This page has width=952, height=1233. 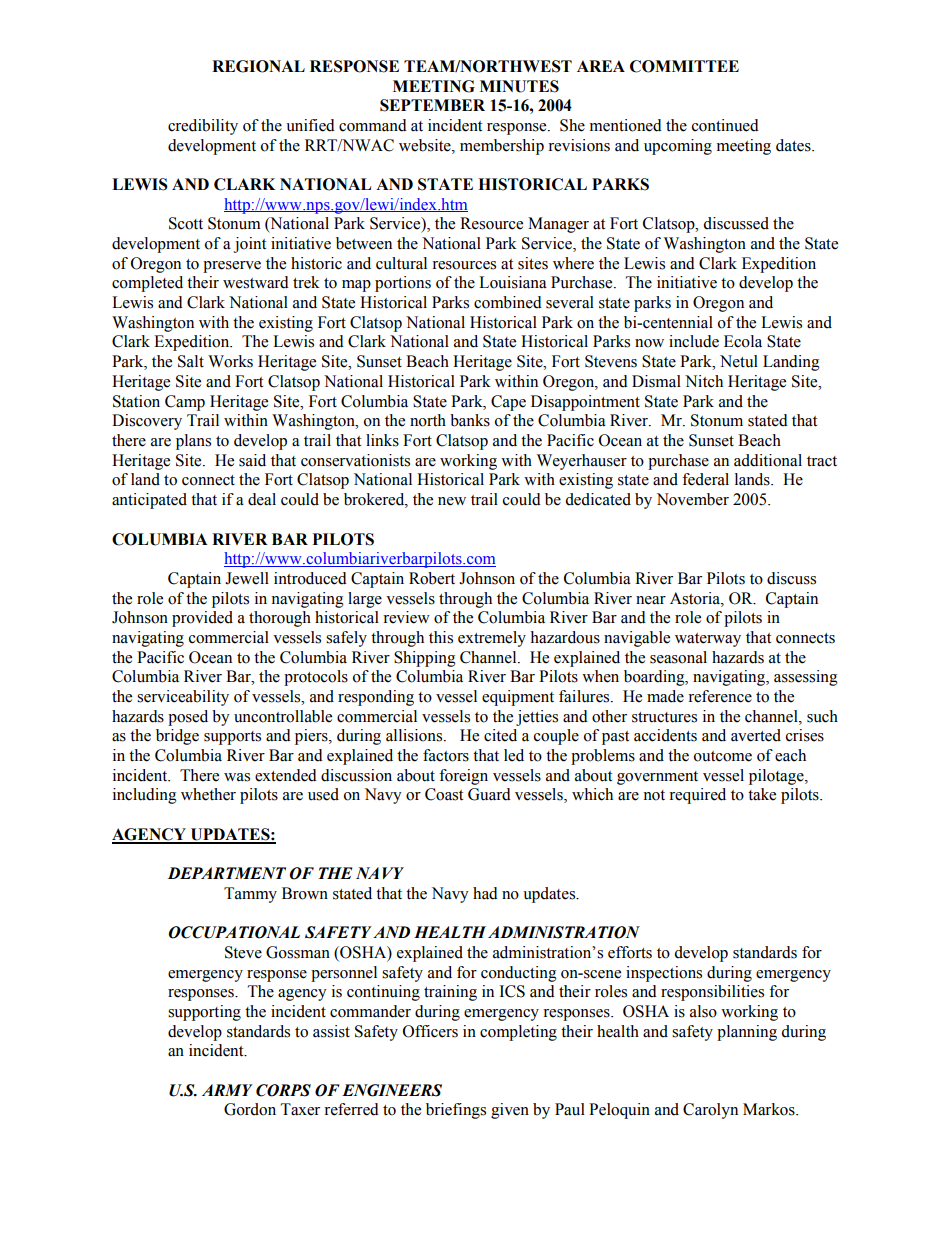 What do you see at coordinates (725, 125) in the page?
I see `continued` at bounding box center [725, 125].
